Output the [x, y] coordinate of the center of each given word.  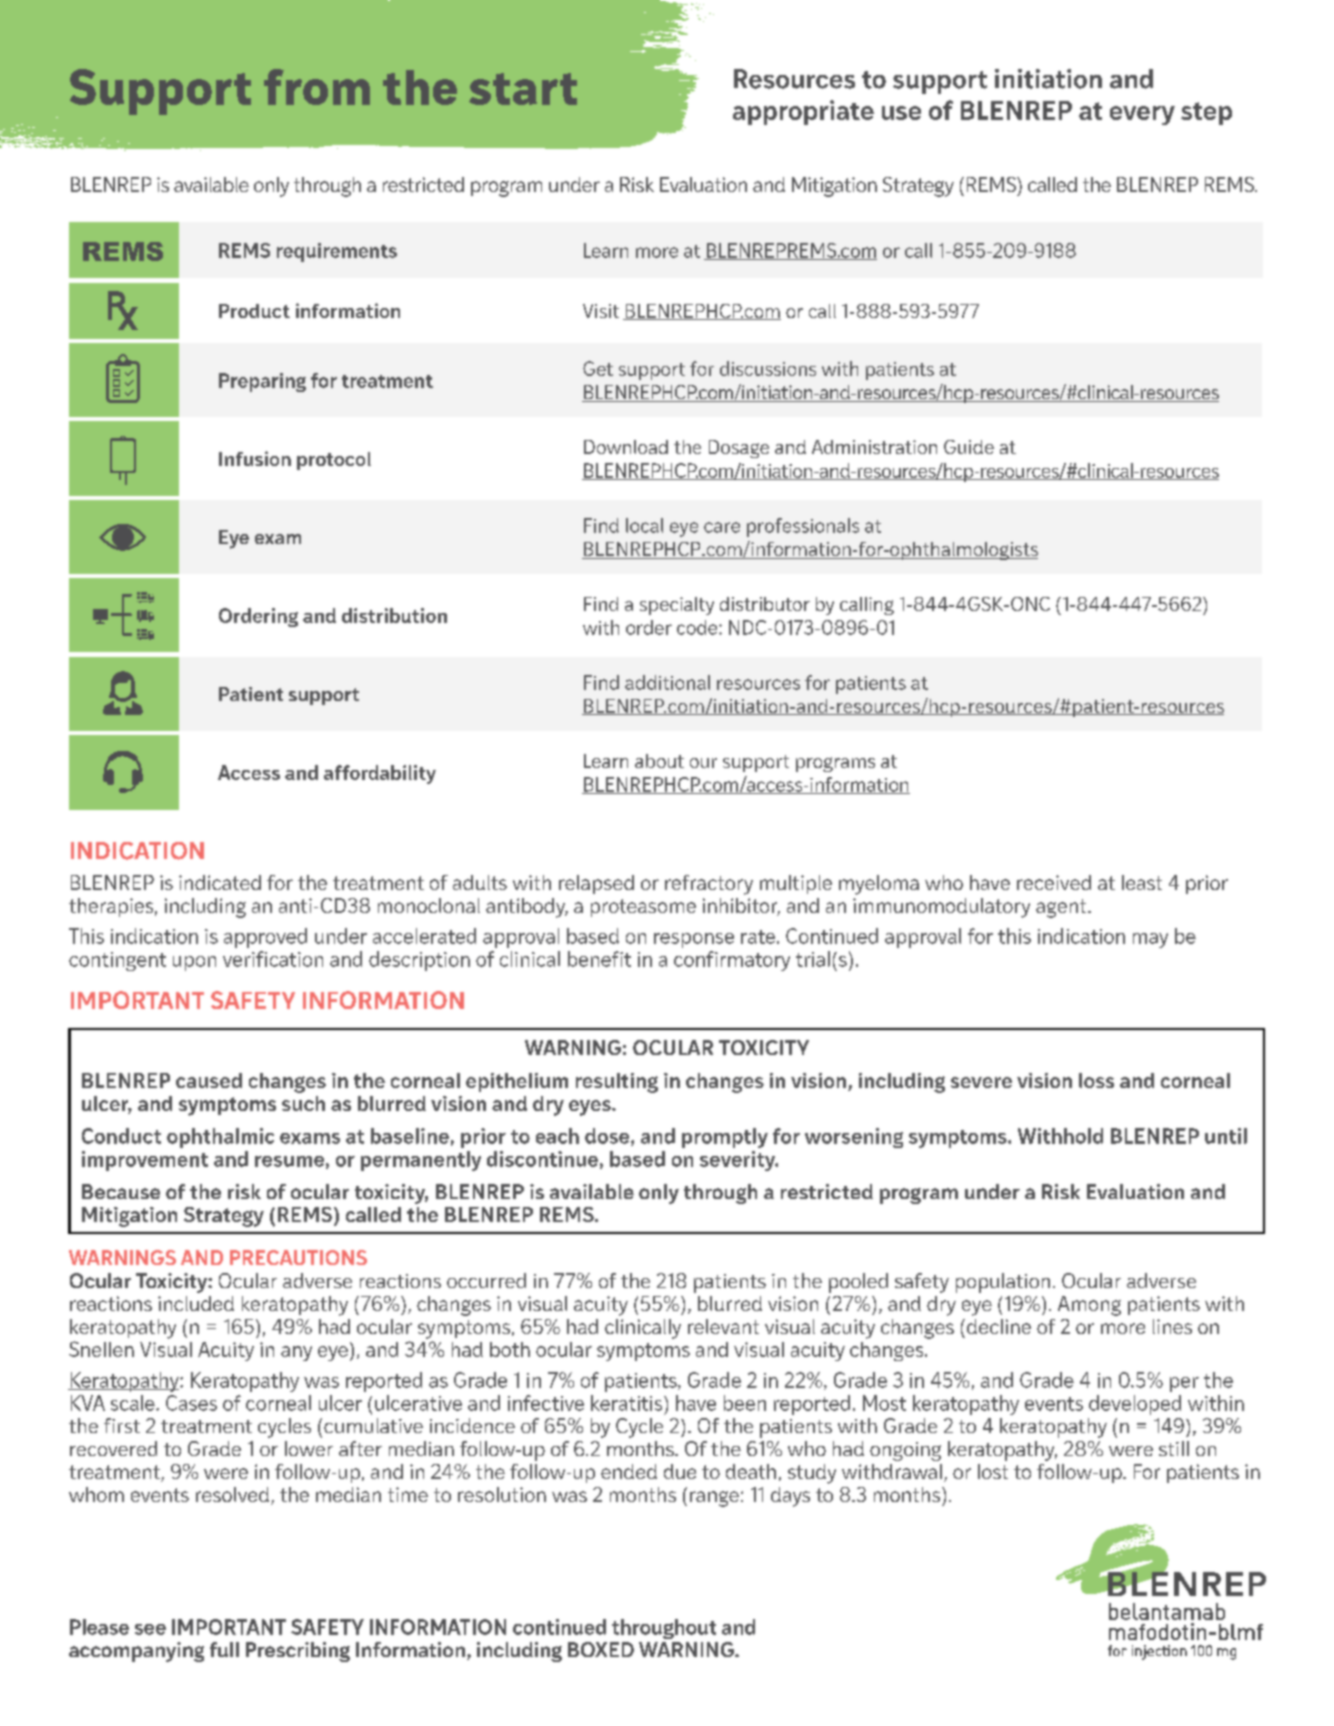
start [523, 89]
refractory [709, 885]
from [317, 87]
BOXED [601, 1649]
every [1142, 115]
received [1054, 882]
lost [993, 1471]
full [224, 1649]
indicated [220, 882]
